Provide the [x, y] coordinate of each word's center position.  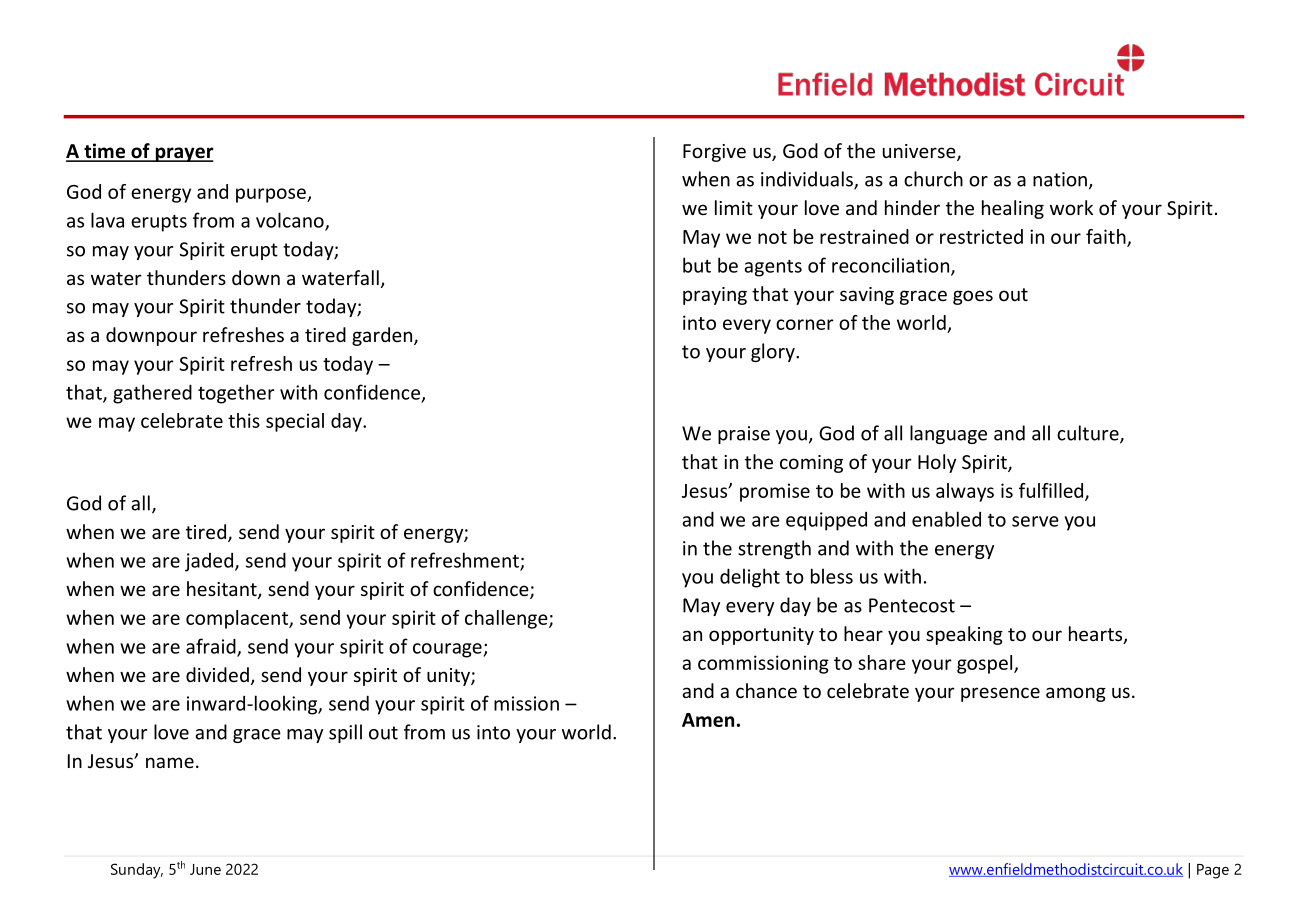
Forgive [714, 153]
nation [1060, 179]
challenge [507, 619]
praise [744, 435]
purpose [272, 195]
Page [1213, 871]
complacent [238, 619]
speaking [964, 635]
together [236, 394]
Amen [708, 720]
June [205, 869]
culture [1089, 434]
